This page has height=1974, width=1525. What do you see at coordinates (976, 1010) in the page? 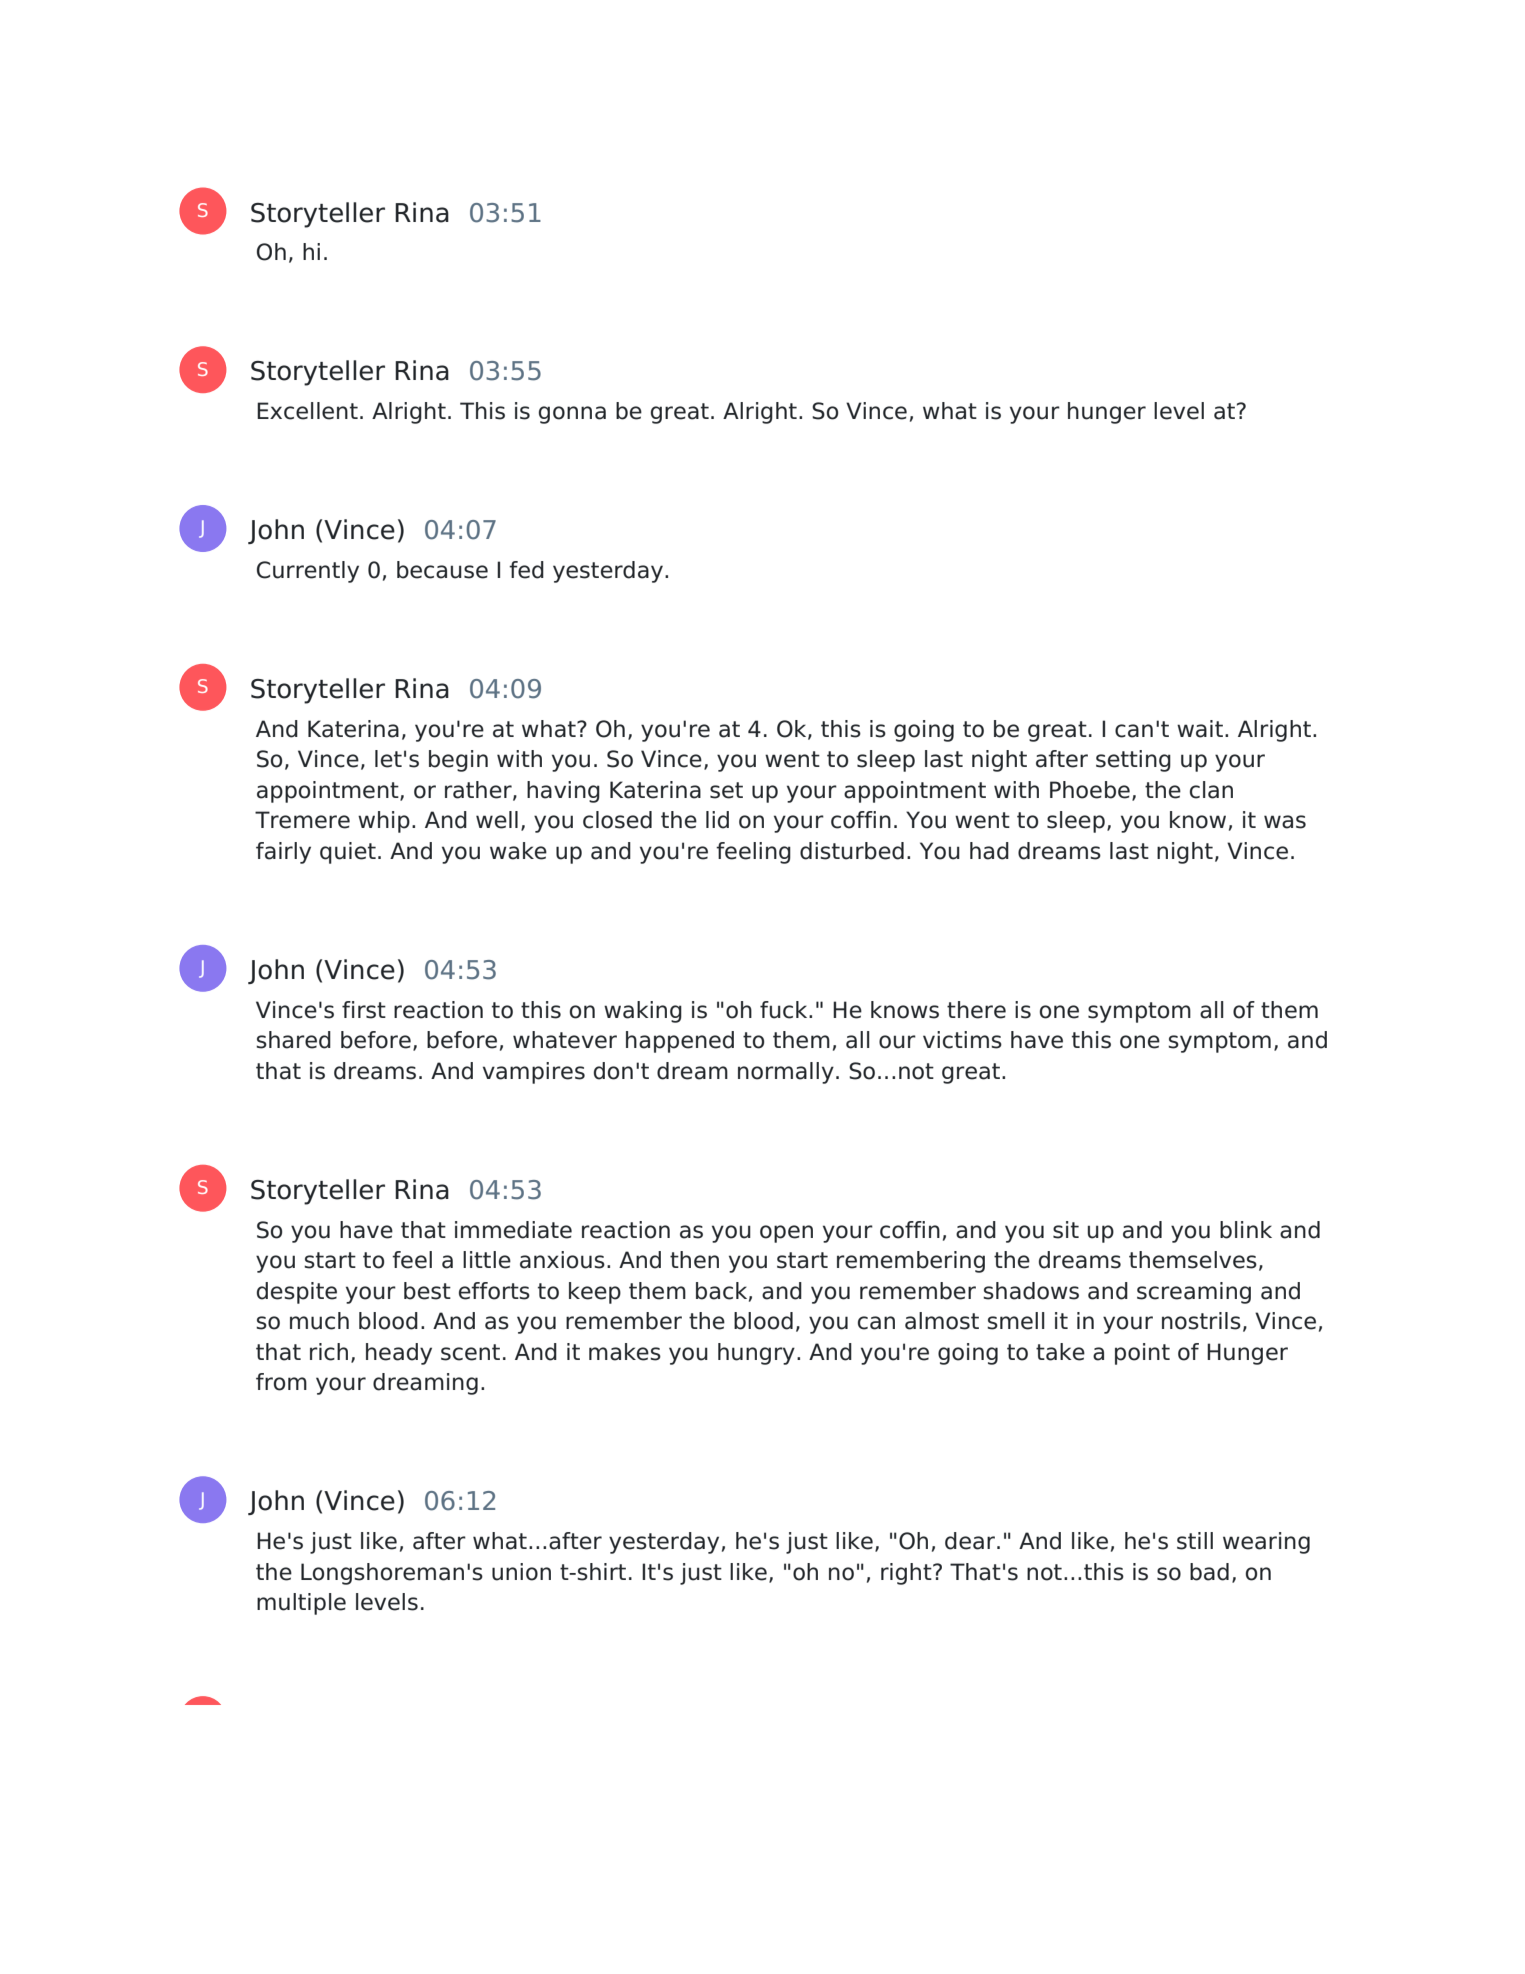
I see `there` at bounding box center [976, 1010].
